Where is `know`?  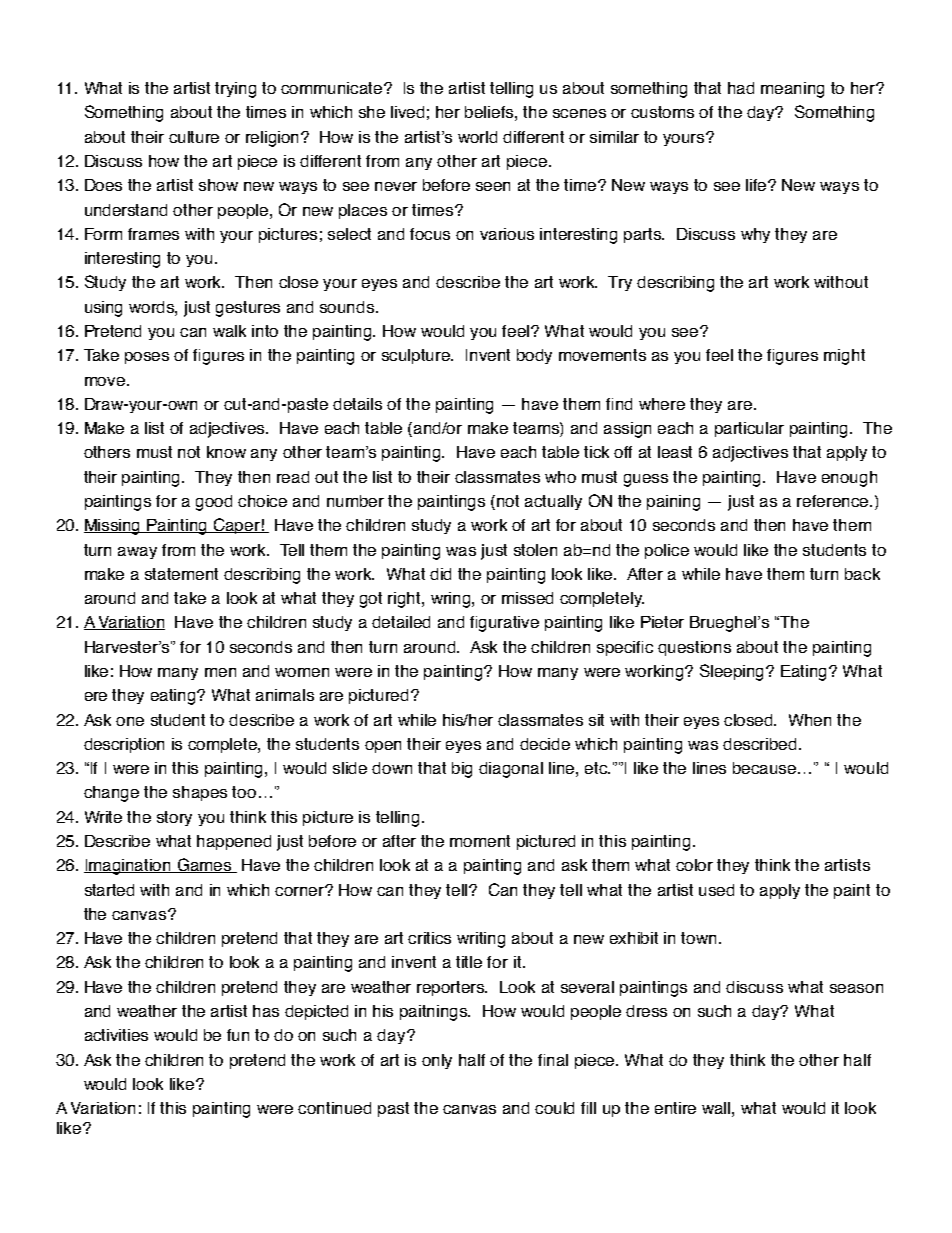
know is located at coordinates (226, 452).
